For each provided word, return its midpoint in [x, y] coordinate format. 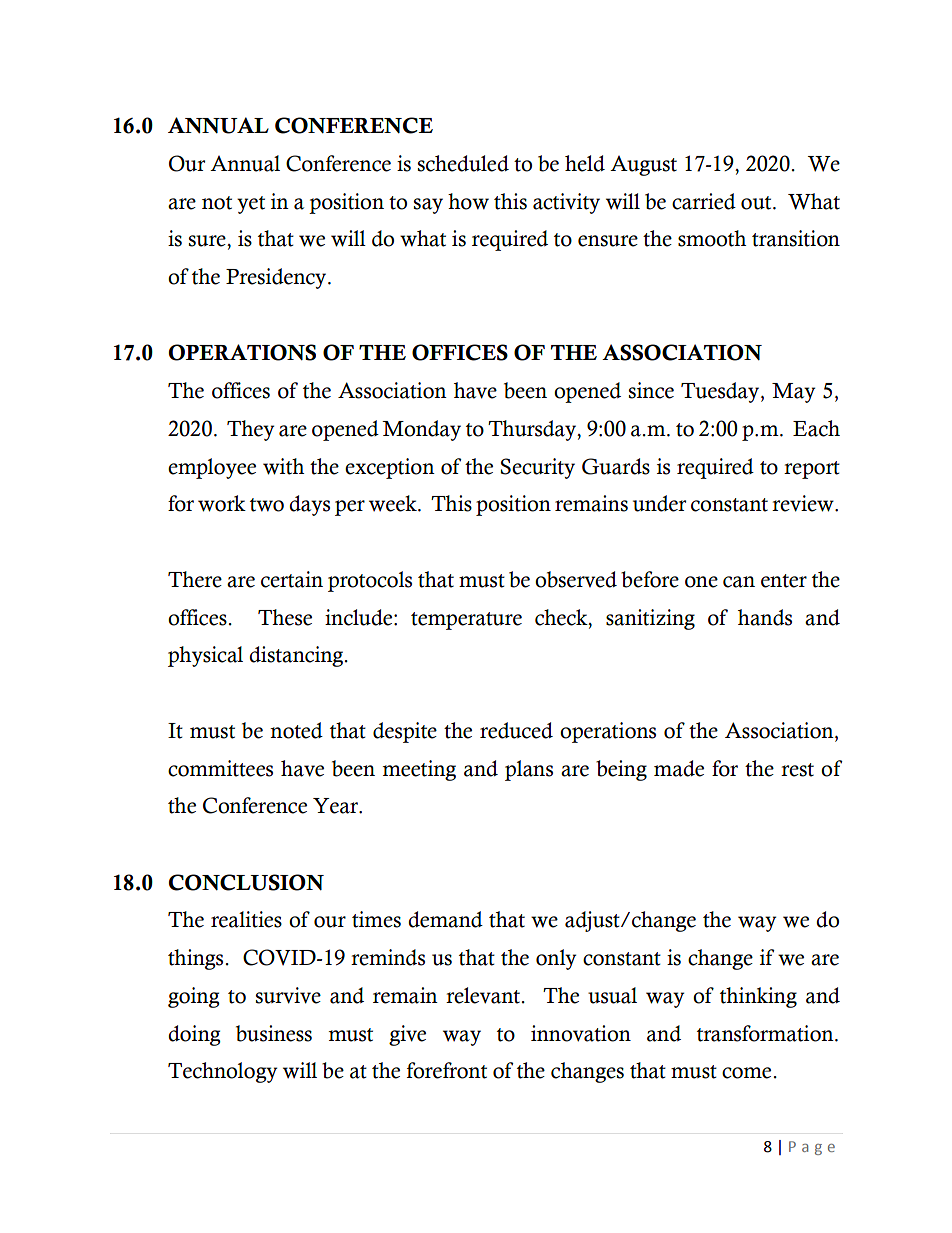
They [251, 430]
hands [765, 617]
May [794, 393]
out [757, 203]
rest [797, 770]
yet [251, 205]
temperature [466, 621]
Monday [421, 430]
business [274, 1033]
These [285, 617]
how [468, 201]
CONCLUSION [246, 882]
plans [529, 770]
